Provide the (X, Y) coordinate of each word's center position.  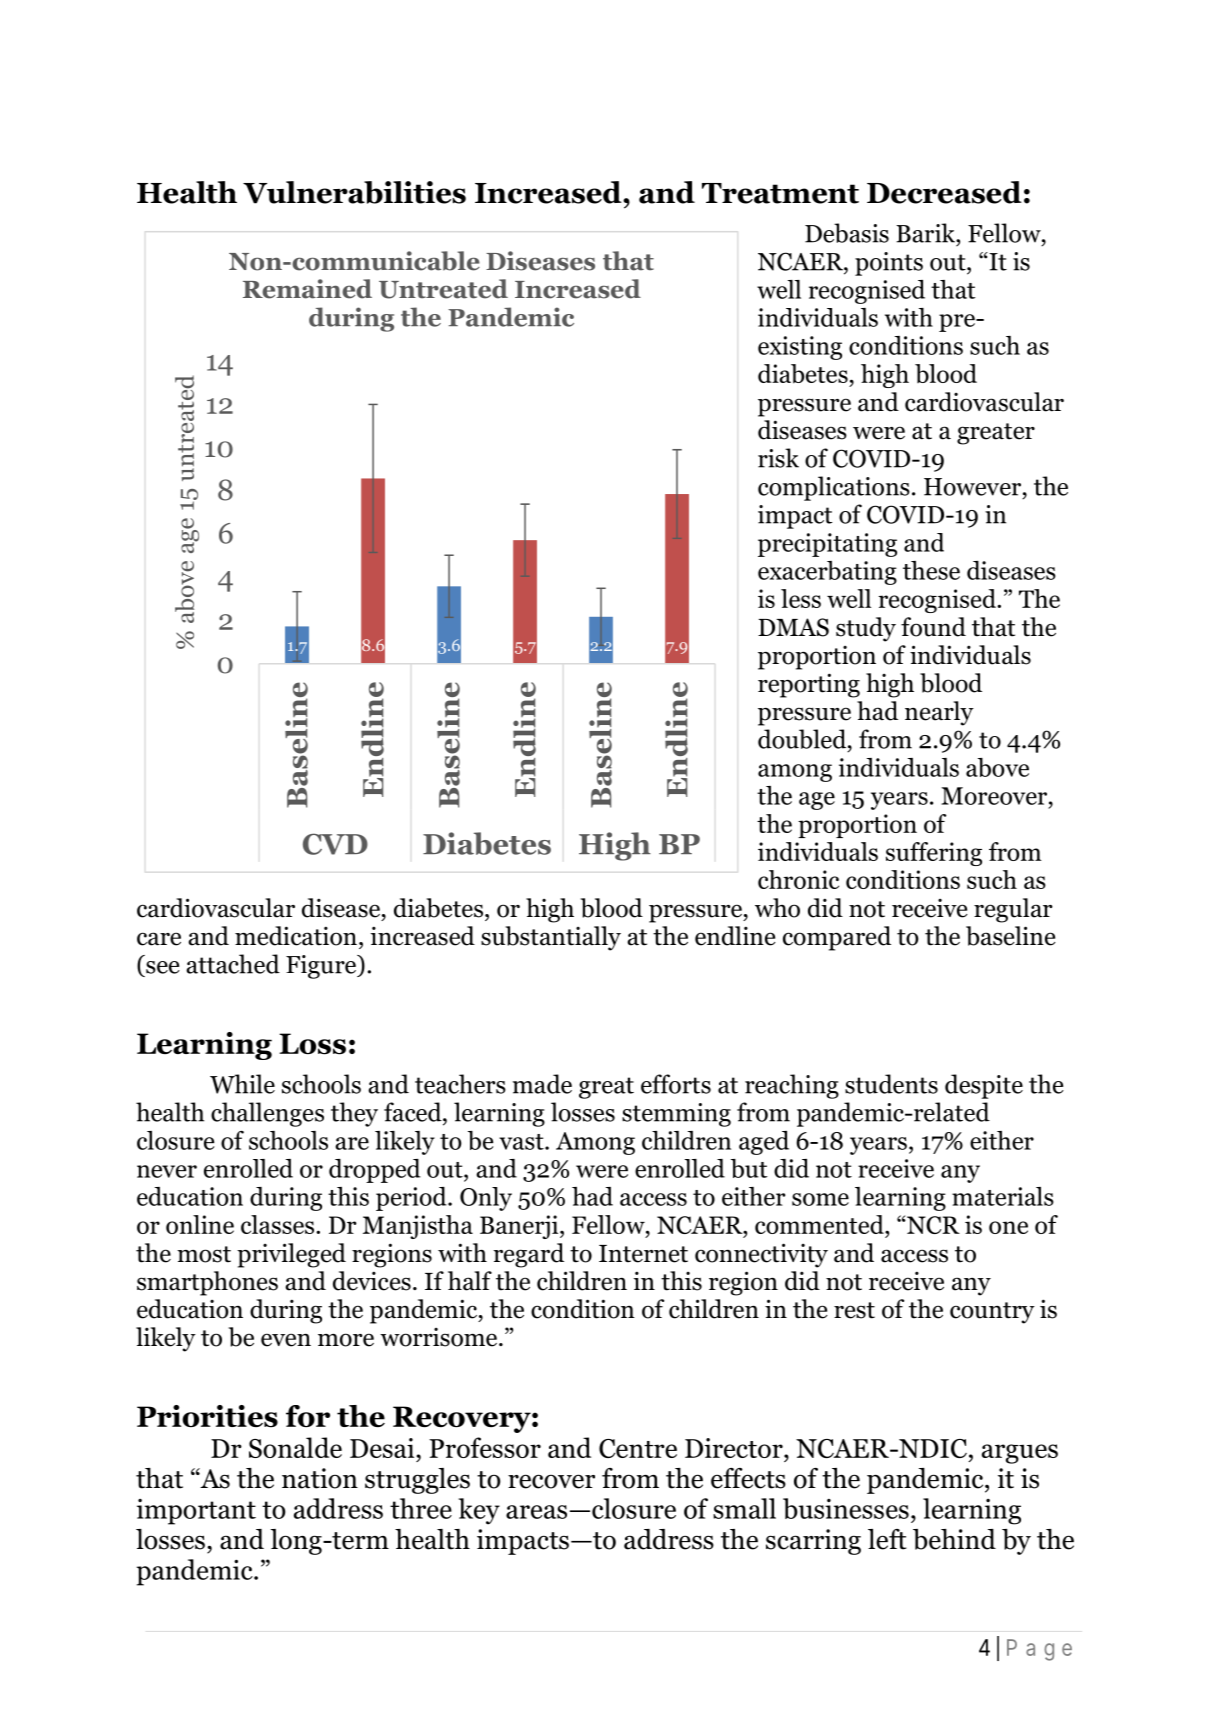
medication (296, 936)
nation (320, 1478)
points (889, 264)
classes (279, 1224)
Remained (307, 289)
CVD (335, 844)
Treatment (780, 193)
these (931, 570)
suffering (934, 854)
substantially (551, 938)
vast (522, 1142)
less (801, 598)
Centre (638, 1448)
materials (1003, 1196)
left (887, 1539)
